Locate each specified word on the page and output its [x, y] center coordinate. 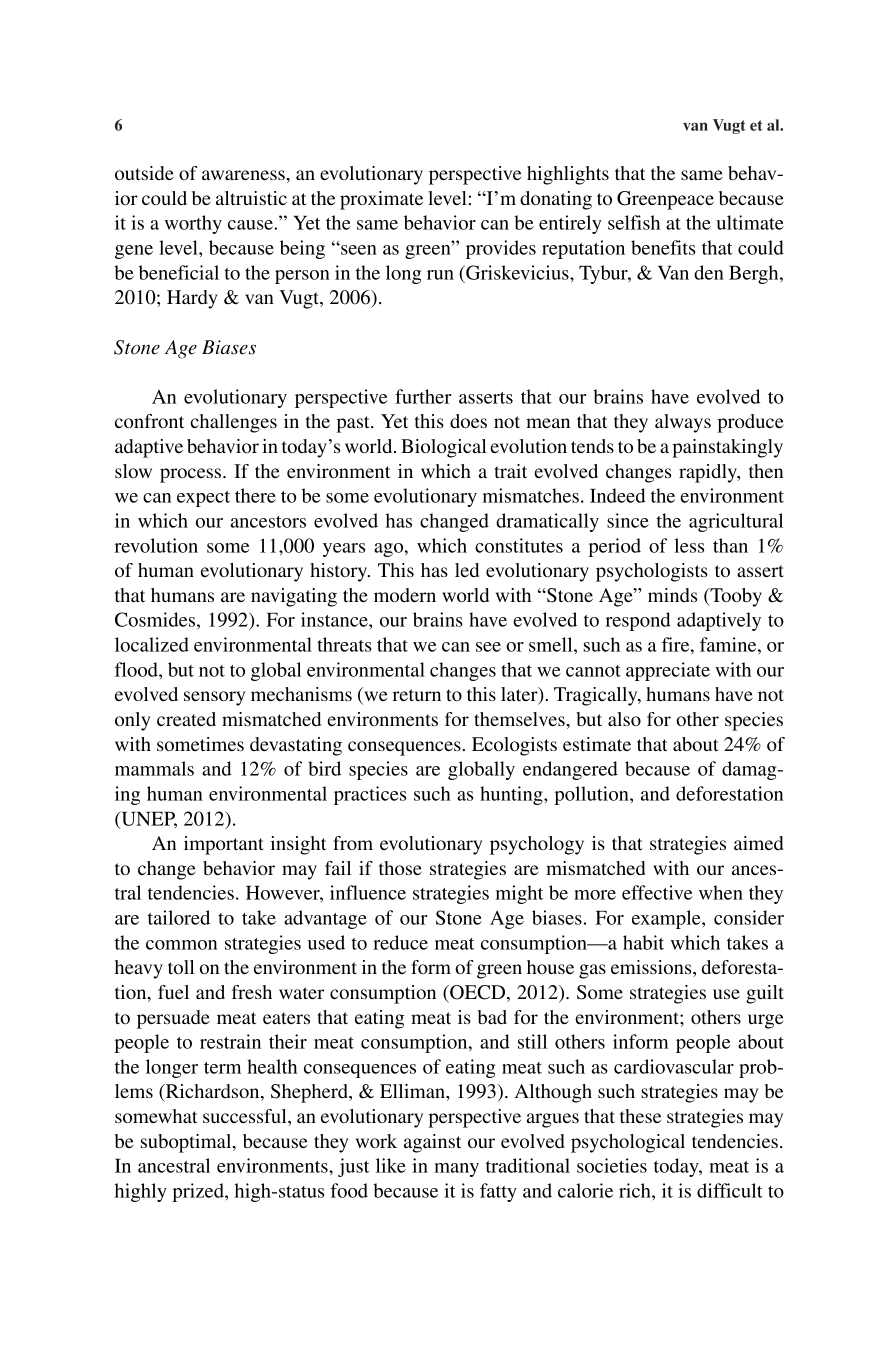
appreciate [668, 671]
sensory [214, 698]
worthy [193, 224]
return [417, 695]
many [456, 1170]
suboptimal [187, 1143]
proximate [381, 200]
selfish [634, 222]
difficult [730, 1190]
